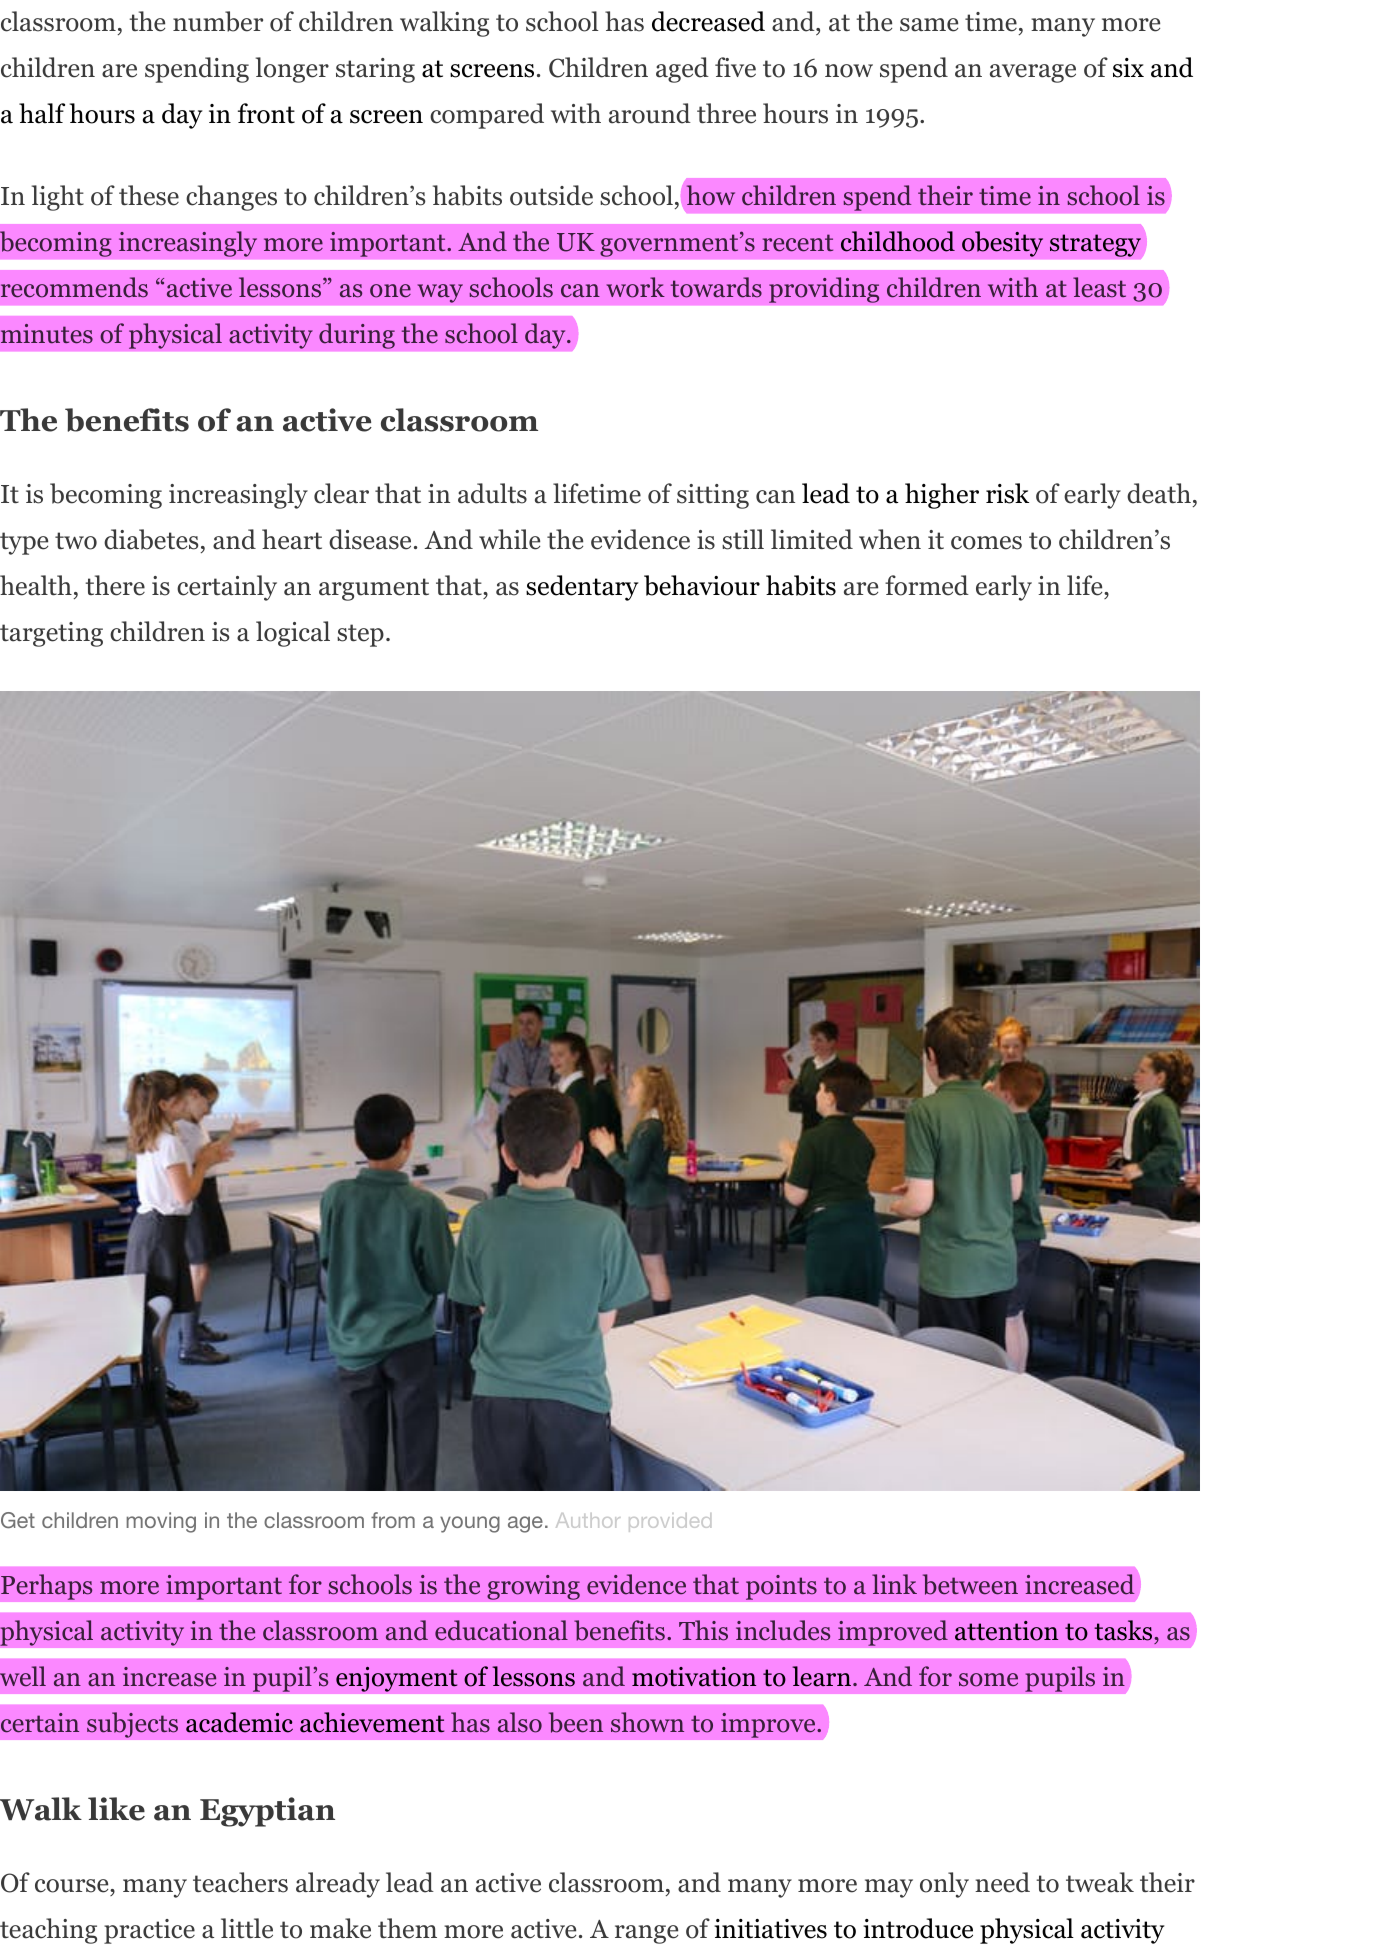 The height and width of the screenshot is (1952, 1395). Describe the element at coordinates (149, 1931) in the screenshot. I see `practice` at that location.
